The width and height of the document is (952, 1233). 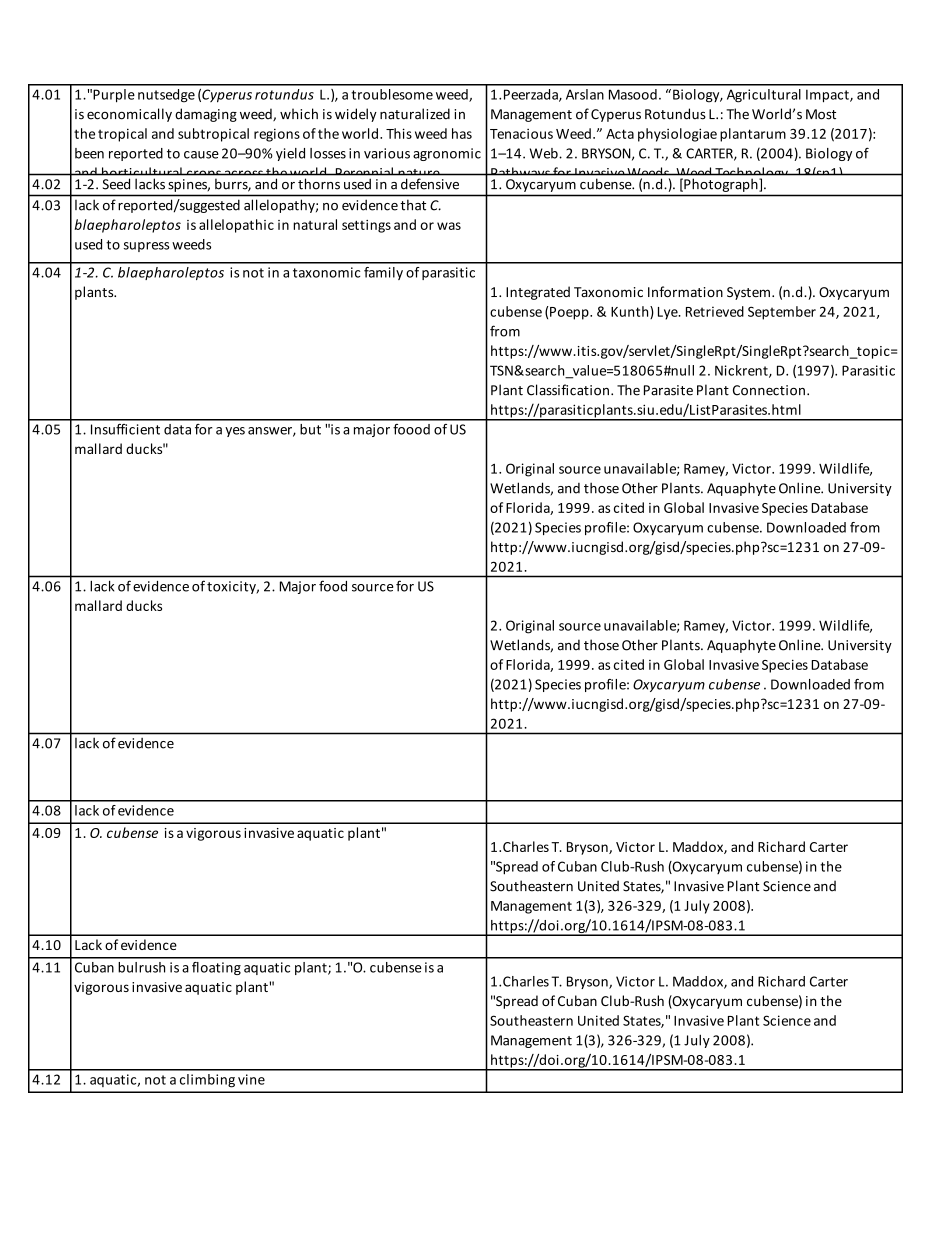 I want to click on food, so click(x=333, y=586).
